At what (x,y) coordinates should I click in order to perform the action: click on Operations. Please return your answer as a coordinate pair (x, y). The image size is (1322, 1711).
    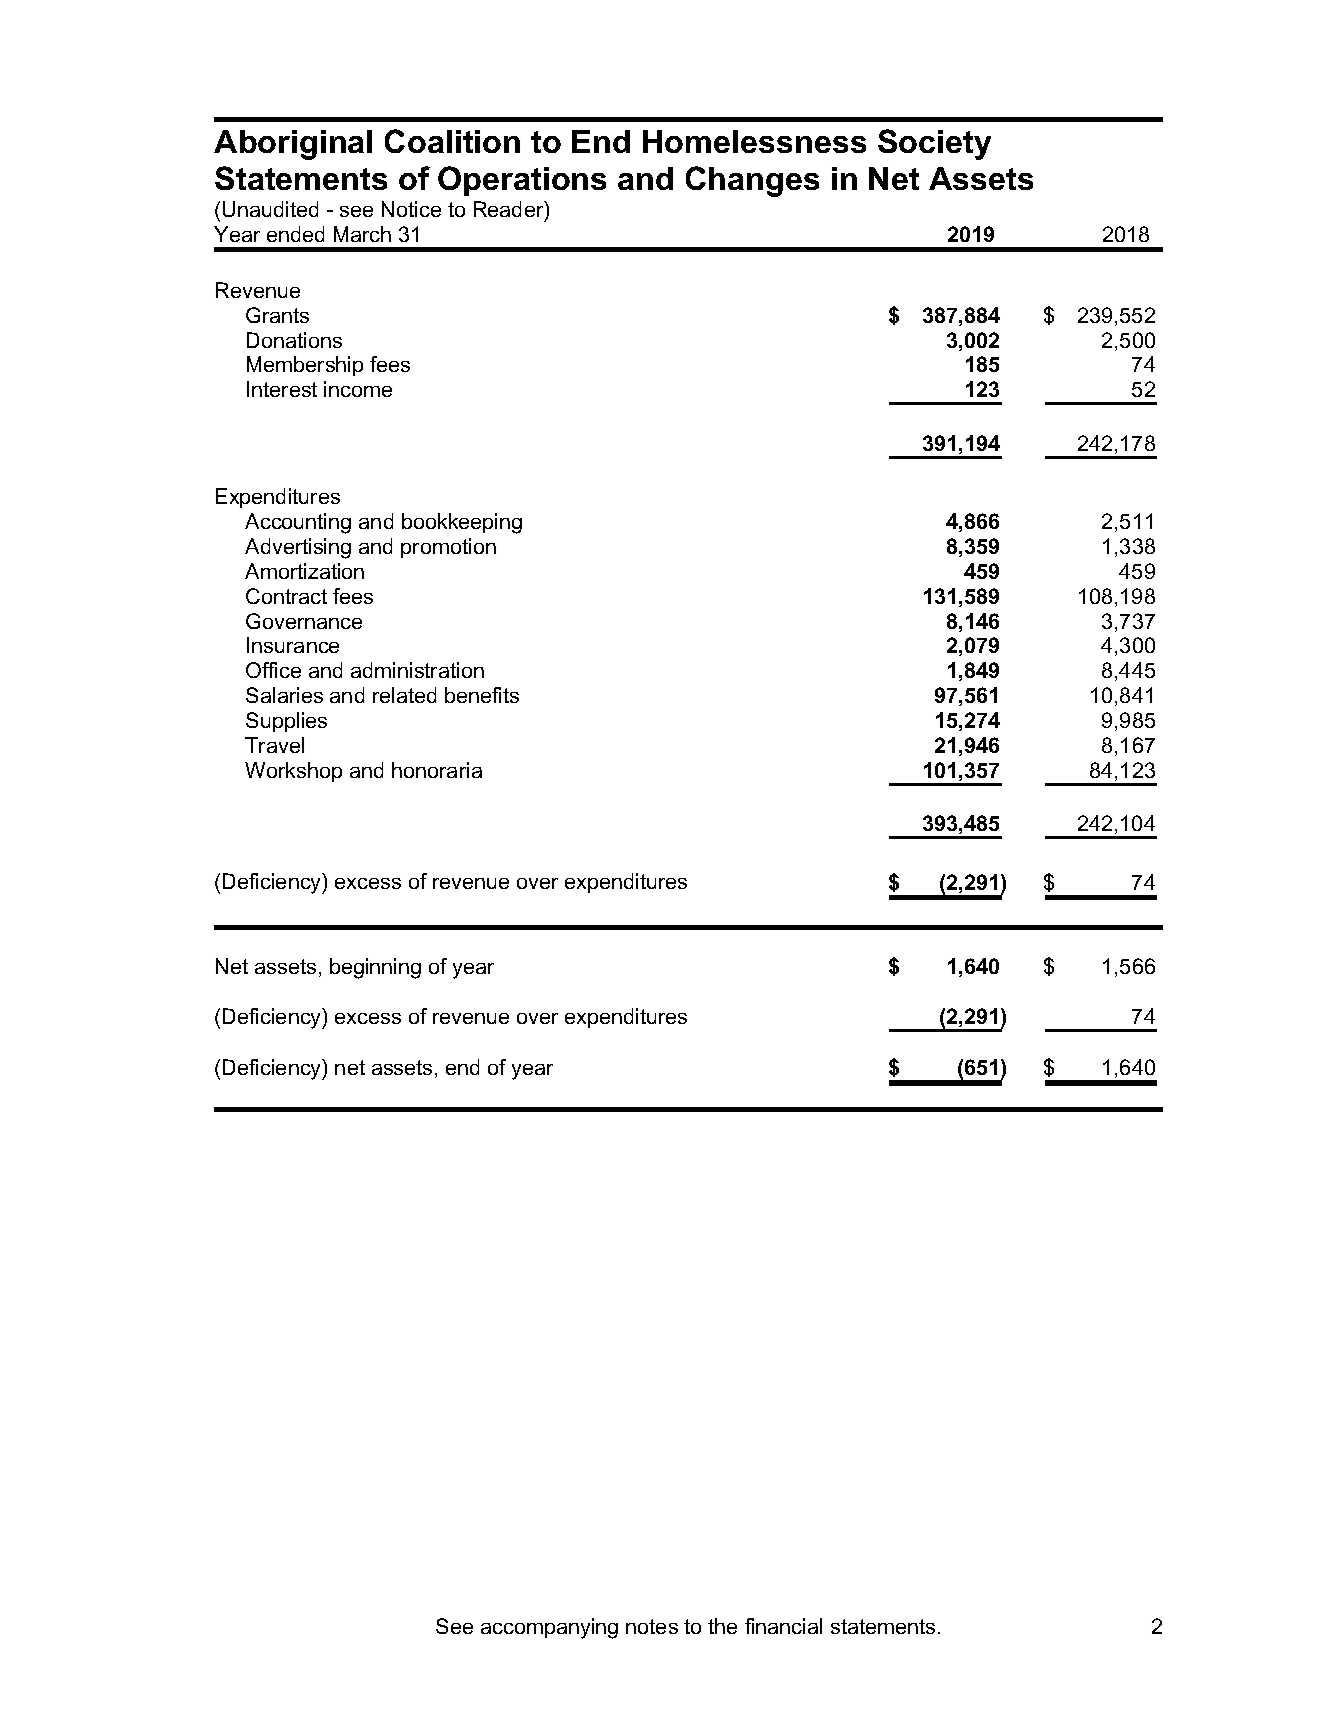
    Looking at the image, I should click on (522, 181).
